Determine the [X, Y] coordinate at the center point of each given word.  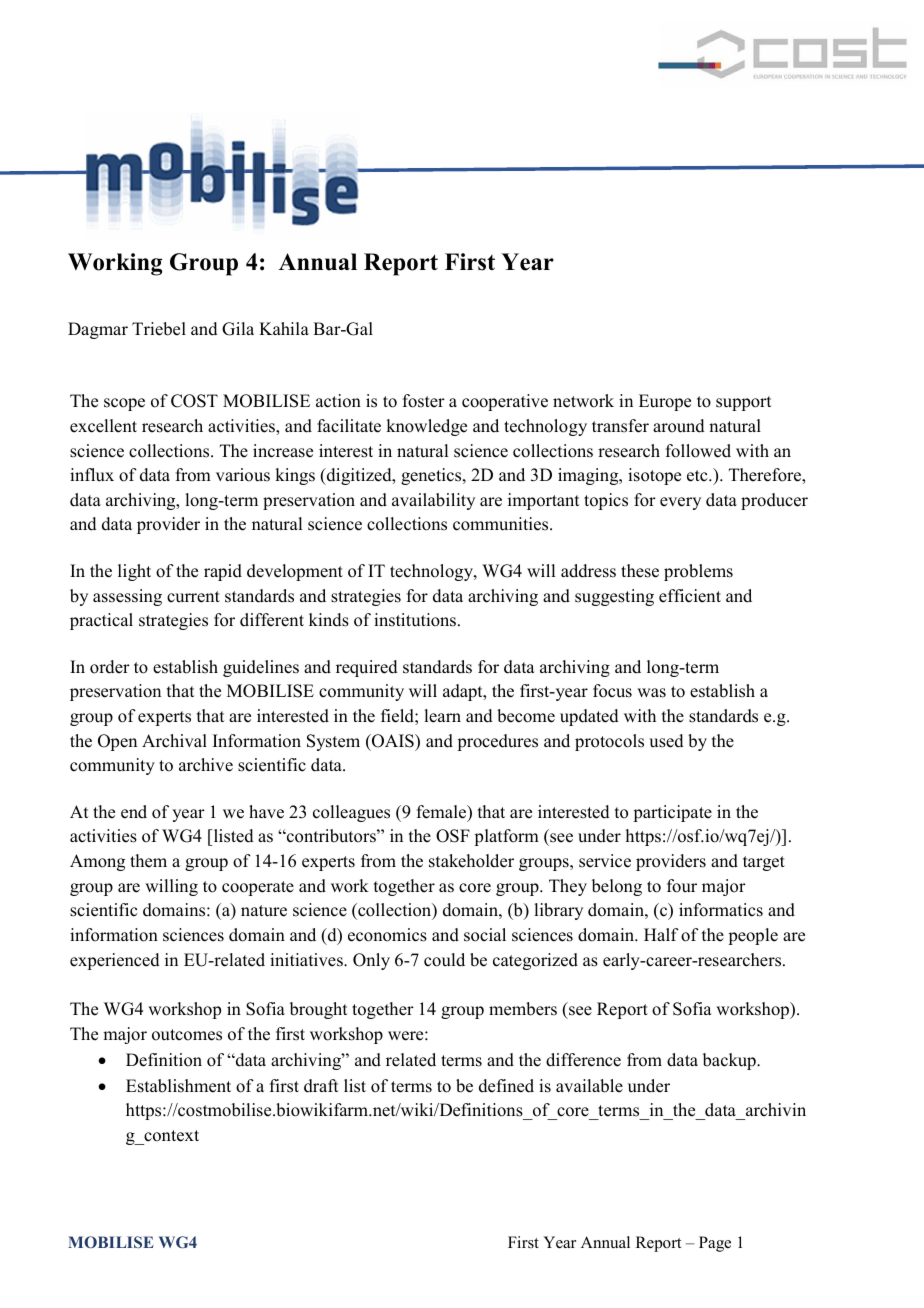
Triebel [159, 329]
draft [321, 1086]
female [443, 813]
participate [672, 813]
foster [424, 401]
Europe [665, 402]
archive [206, 765]
